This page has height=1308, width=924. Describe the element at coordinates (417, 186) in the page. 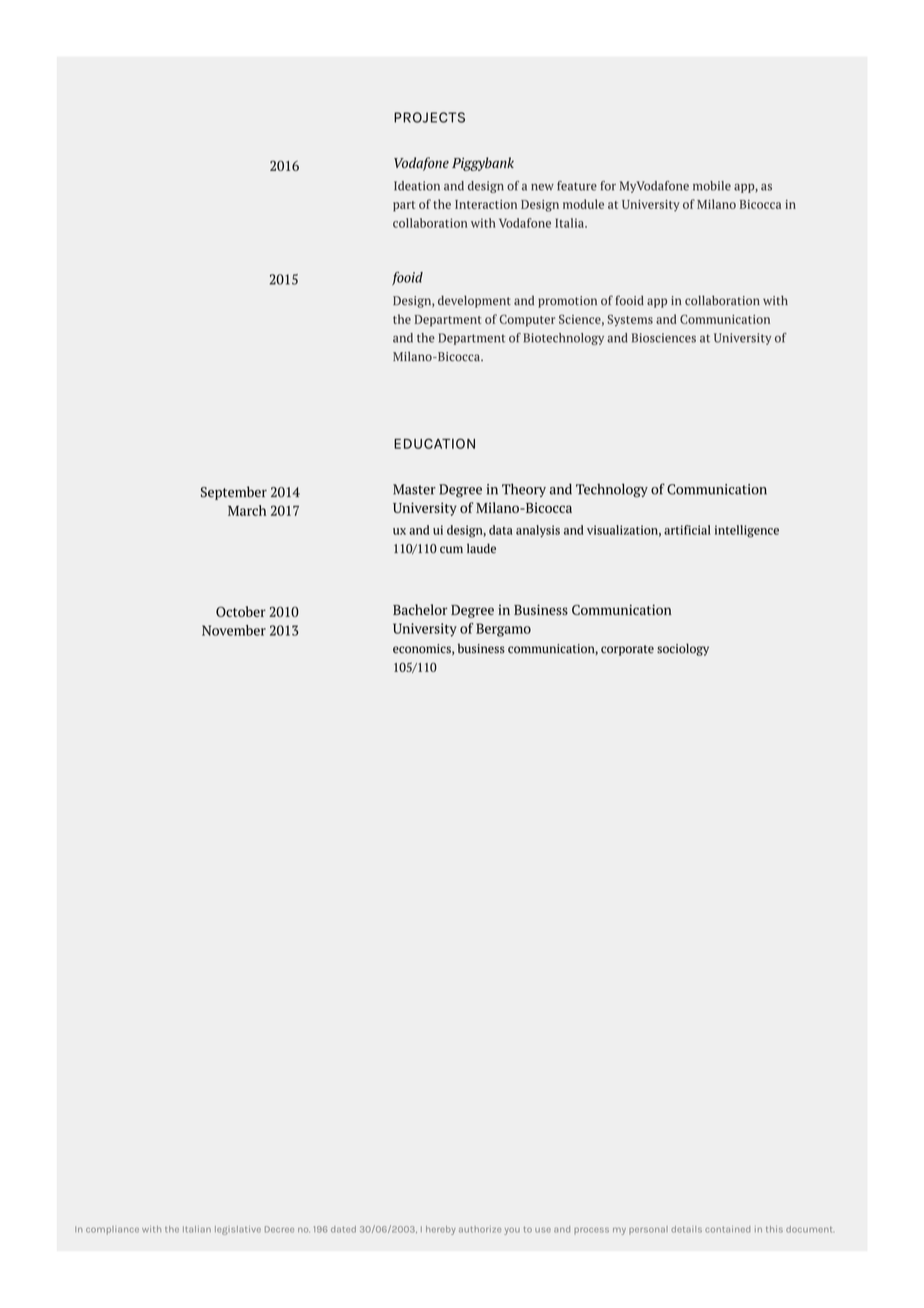

I see `Ideation` at that location.
